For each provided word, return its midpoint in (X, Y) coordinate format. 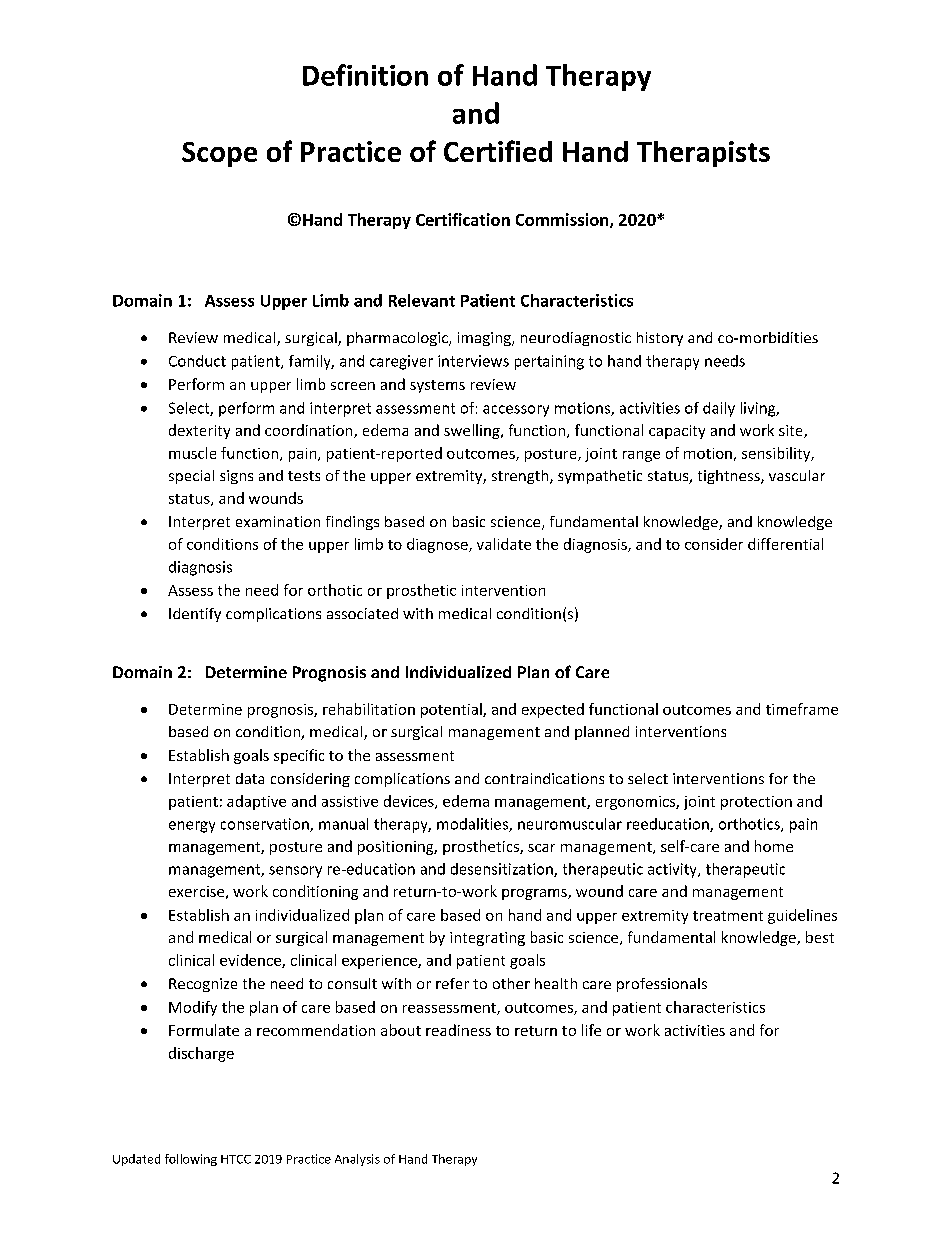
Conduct (197, 361)
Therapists (703, 154)
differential (785, 544)
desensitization (503, 870)
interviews (473, 361)
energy (192, 827)
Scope (219, 154)
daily (719, 409)
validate (504, 544)
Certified (498, 151)
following (191, 1160)
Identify (195, 615)
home (774, 846)
